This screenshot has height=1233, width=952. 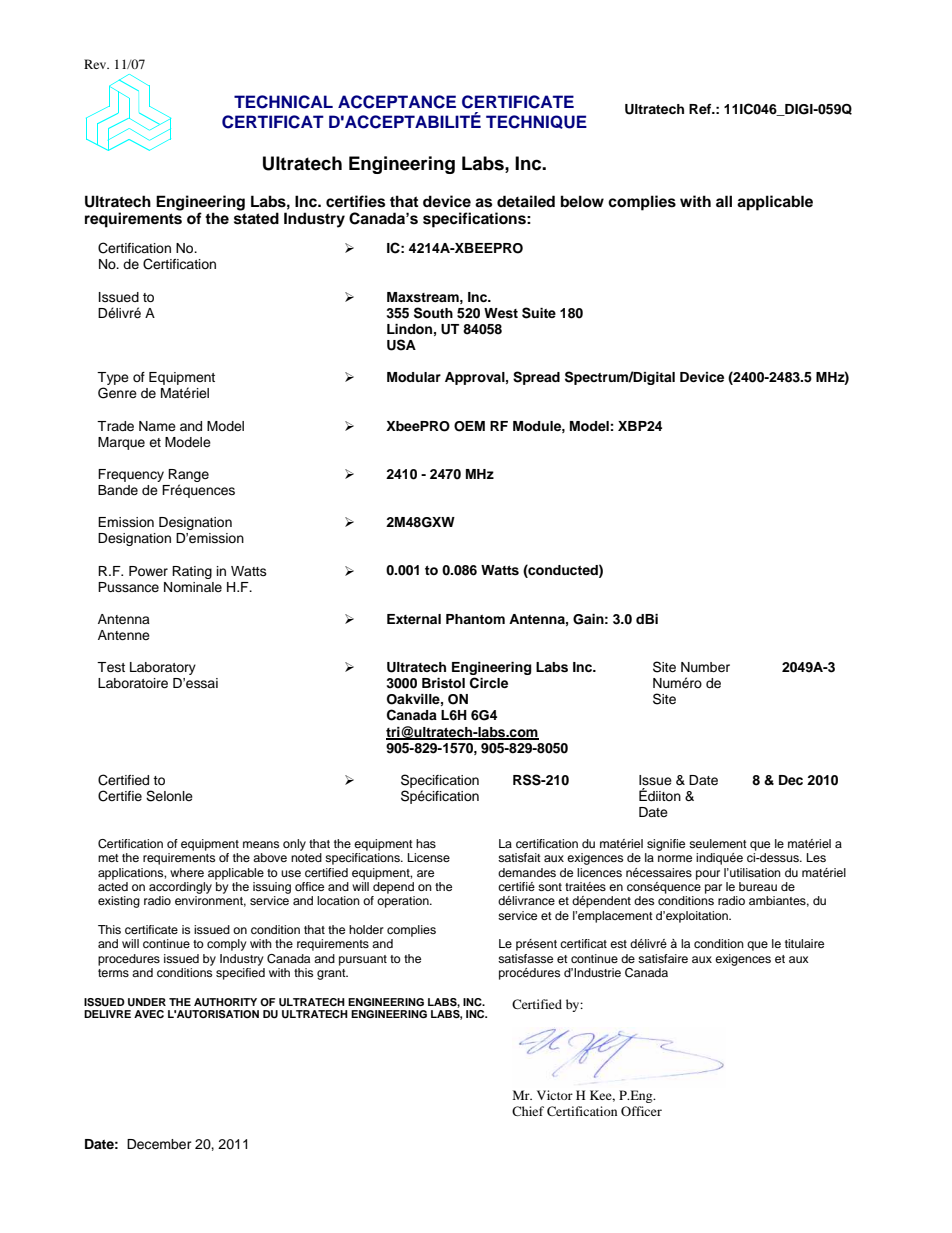 What do you see at coordinates (113, 380) in the screenshot?
I see `Type` at bounding box center [113, 380].
